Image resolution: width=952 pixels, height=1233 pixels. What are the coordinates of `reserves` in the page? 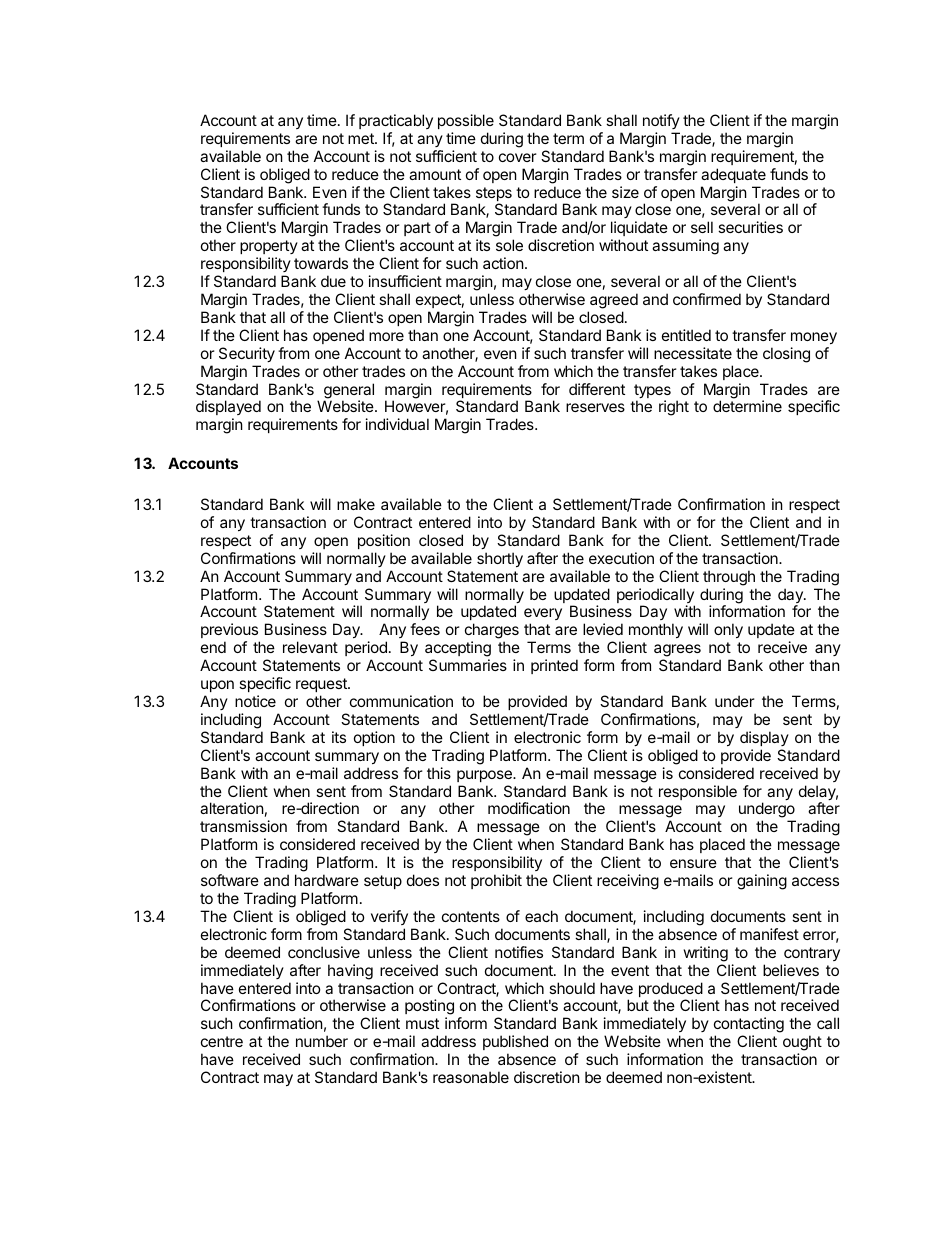 It's located at (595, 407).
